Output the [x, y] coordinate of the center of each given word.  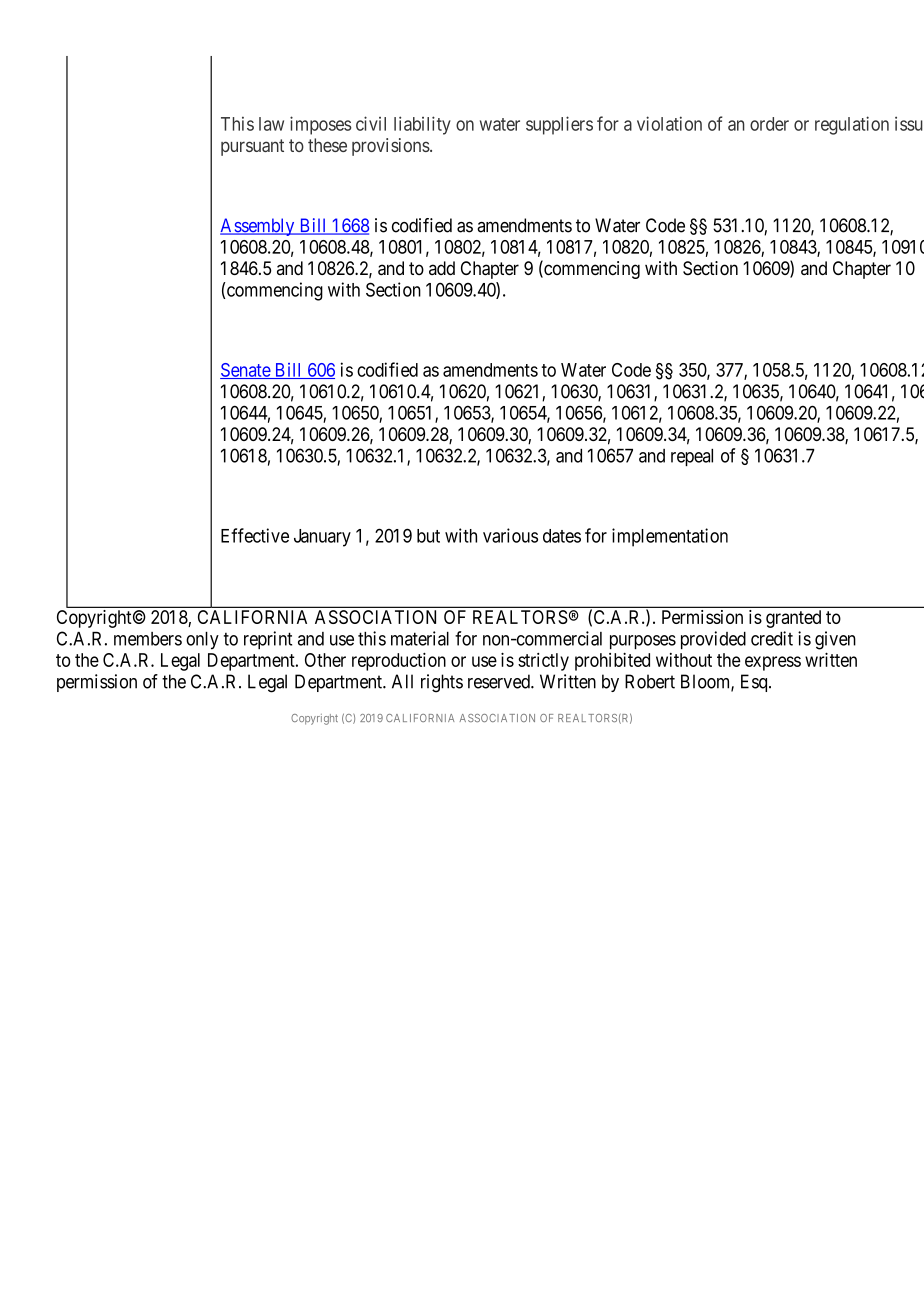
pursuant [252, 147]
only [202, 641]
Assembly [258, 227]
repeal [692, 457]
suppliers [559, 125]
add [442, 268]
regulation [852, 125]
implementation [670, 537]
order [769, 124]
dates [562, 536]
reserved [500, 681]
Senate [246, 371]
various [510, 535]
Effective [255, 535]
